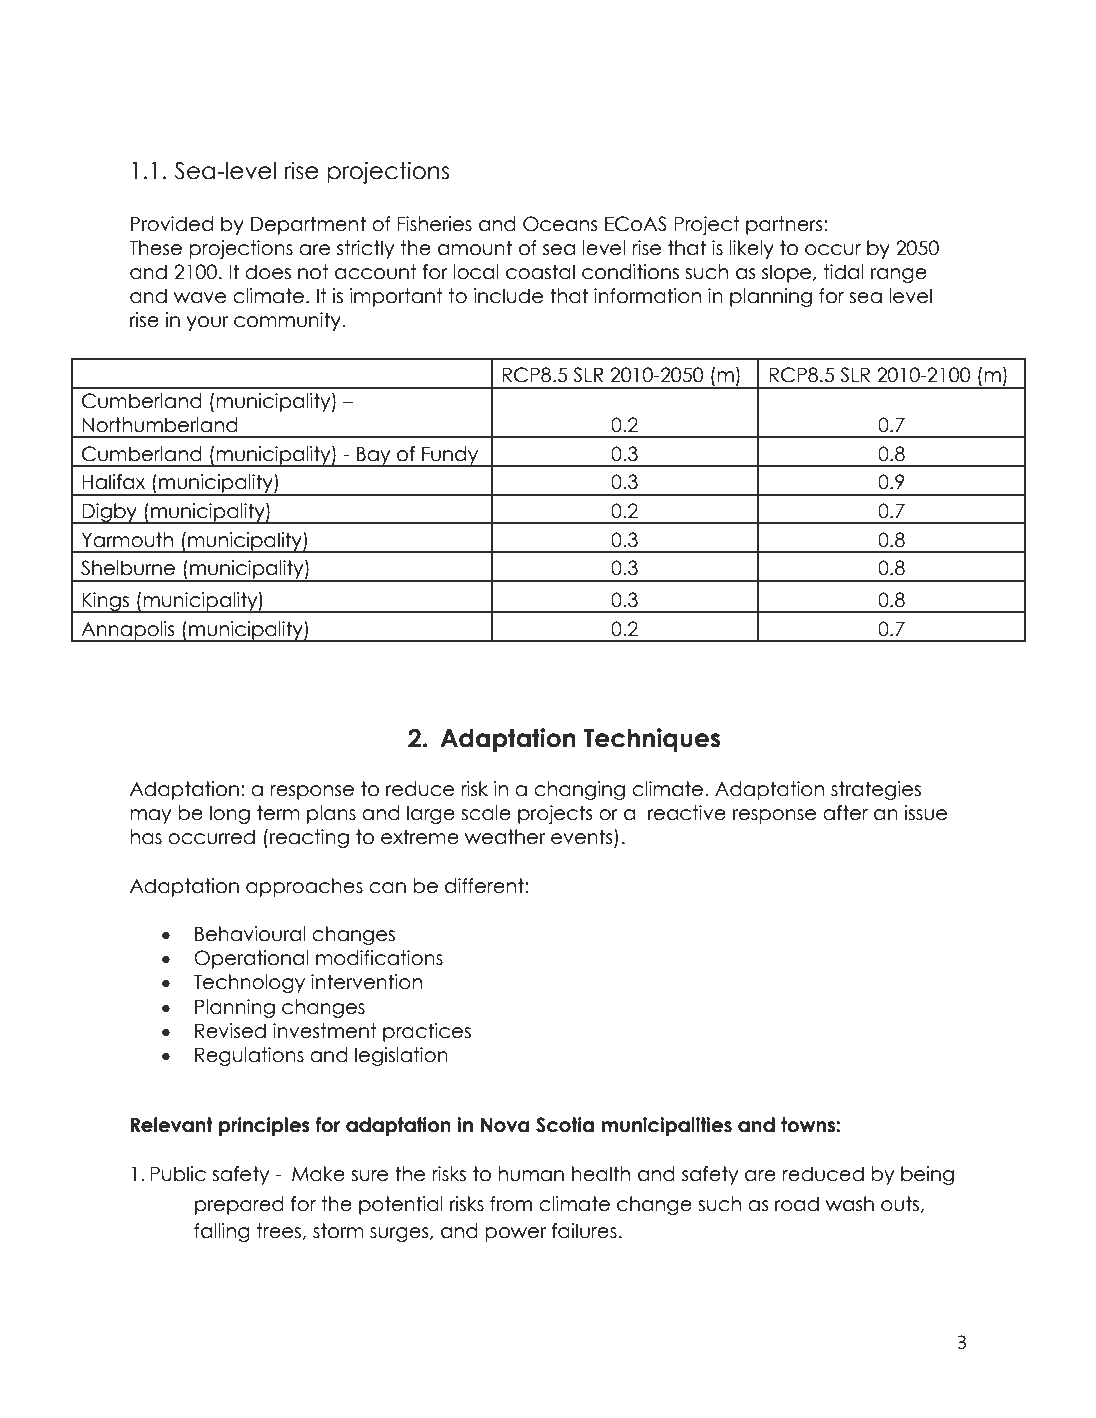  Describe the element at coordinates (876, 790) in the screenshot. I see `strategies` at that location.
